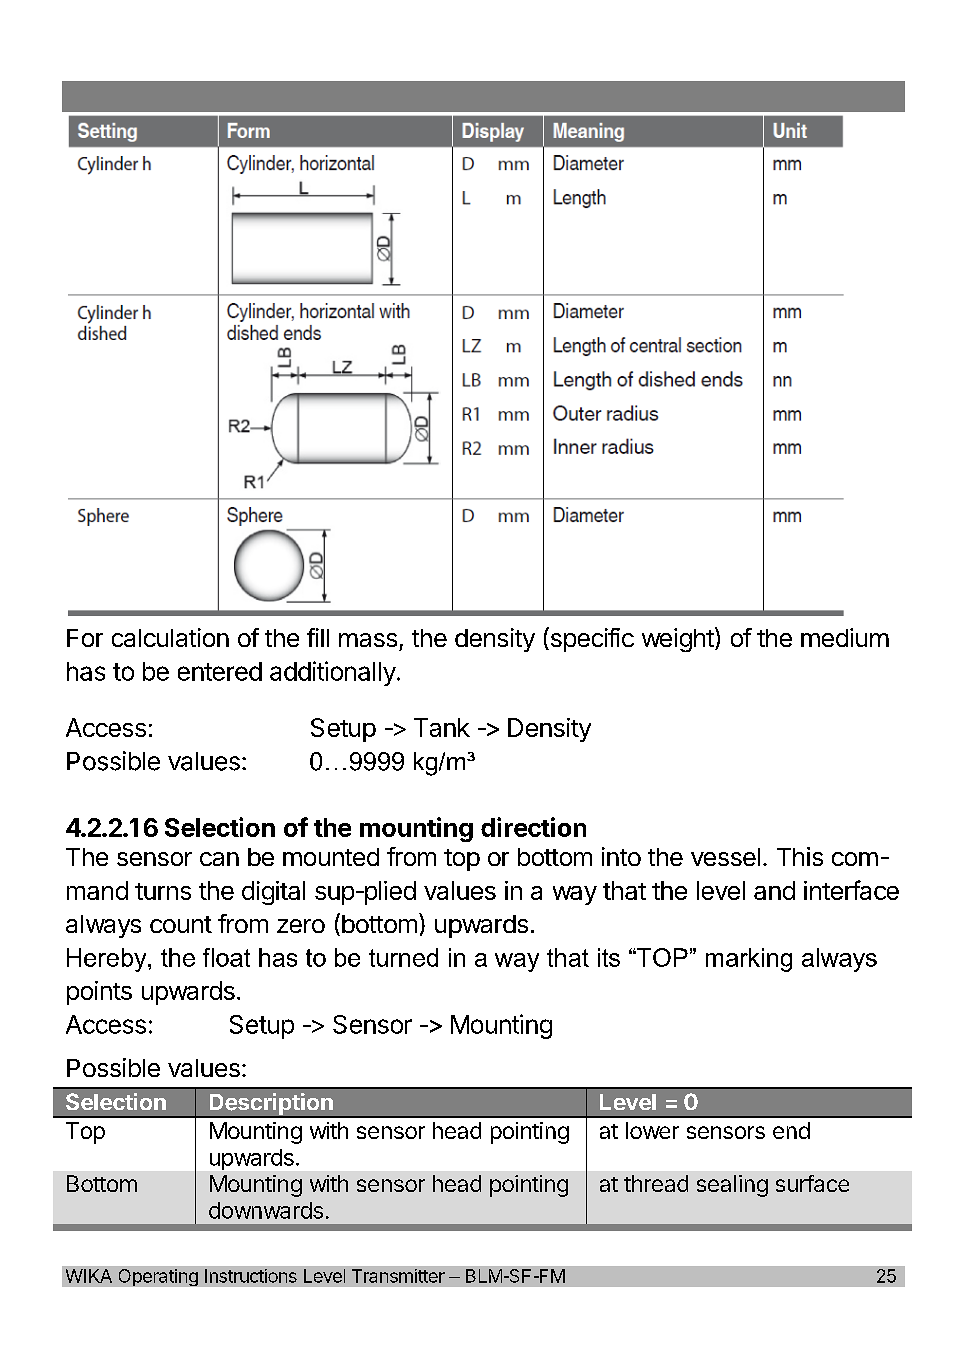  What do you see at coordinates (368, 640) in the screenshot?
I see `mass` at bounding box center [368, 640].
